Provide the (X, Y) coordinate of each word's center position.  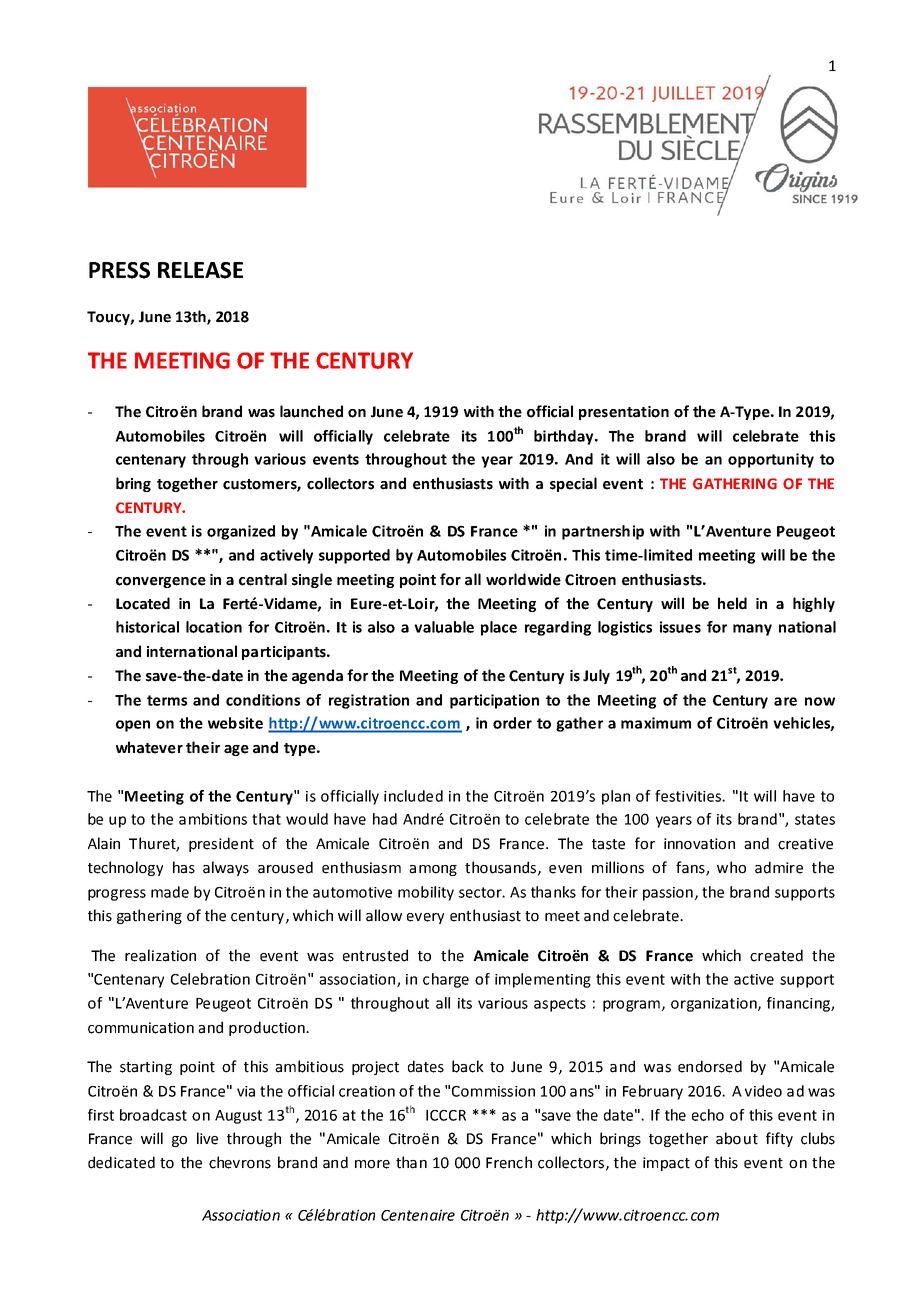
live (207, 1138)
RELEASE (200, 270)
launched (311, 411)
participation (494, 701)
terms (167, 700)
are (785, 701)
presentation (624, 413)
